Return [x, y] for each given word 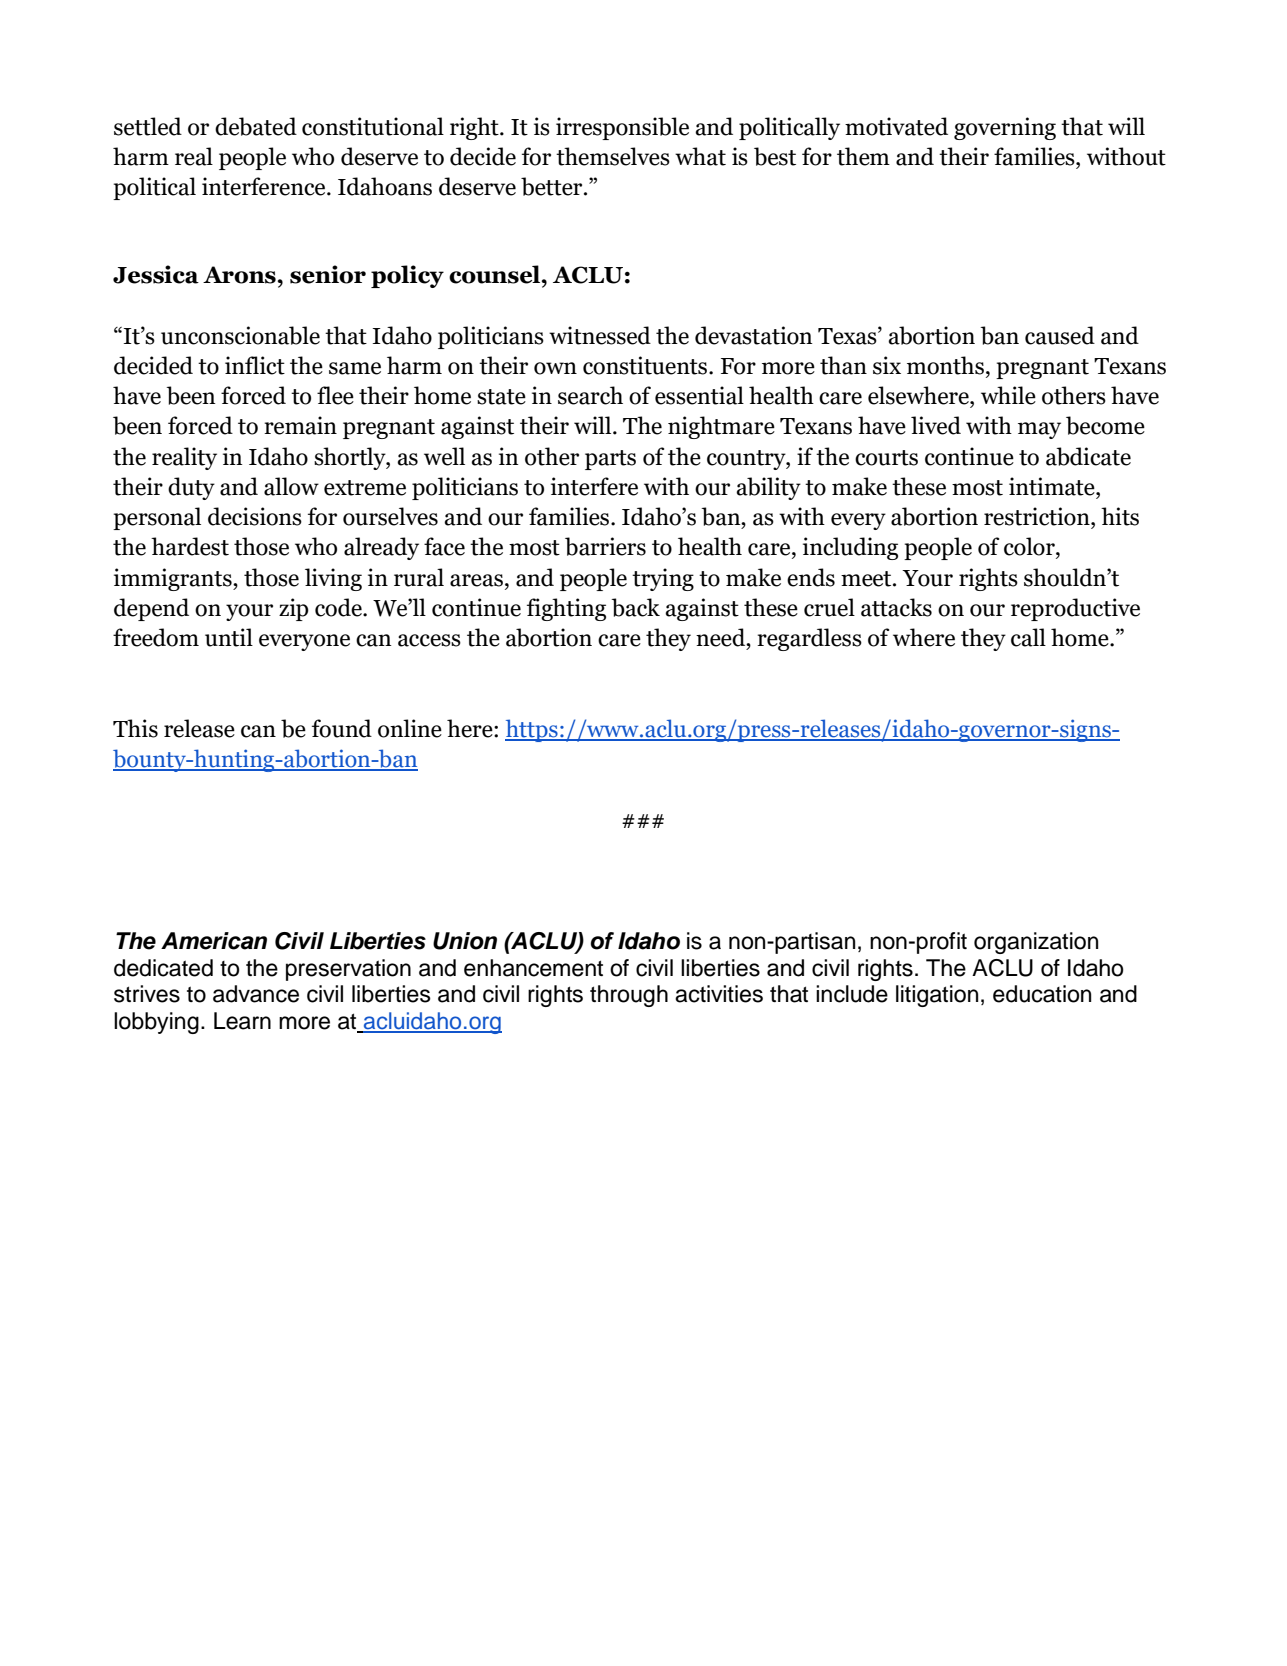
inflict [255, 365]
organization [1036, 943]
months [945, 365]
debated [256, 126]
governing [1005, 128]
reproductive [1075, 609]
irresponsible [622, 128]
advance [256, 994]
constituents [646, 365]
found [342, 728]
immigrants [174, 579]
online [410, 728]
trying [663, 579]
